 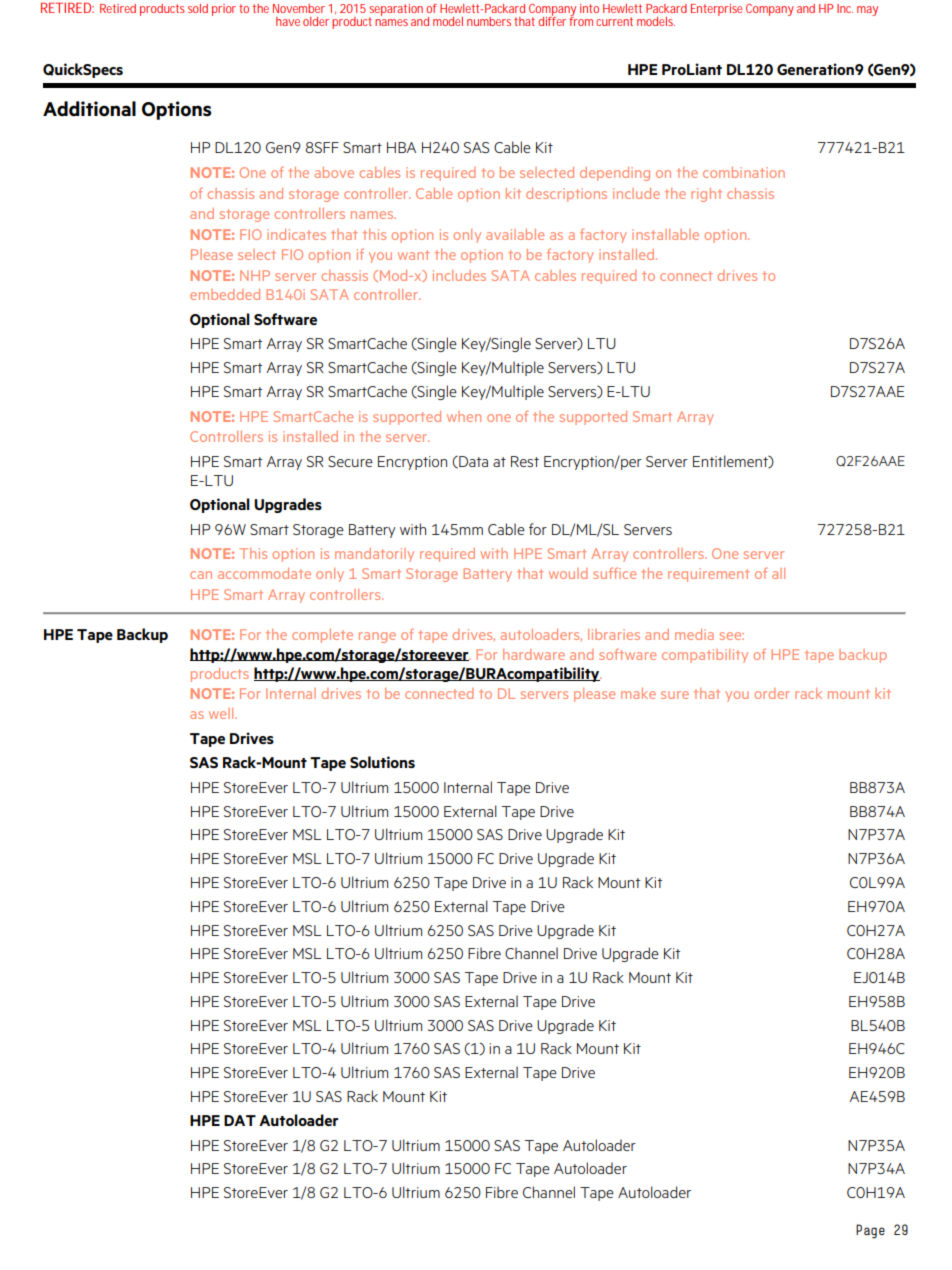 I want to click on numbers, so click(x=489, y=21).
